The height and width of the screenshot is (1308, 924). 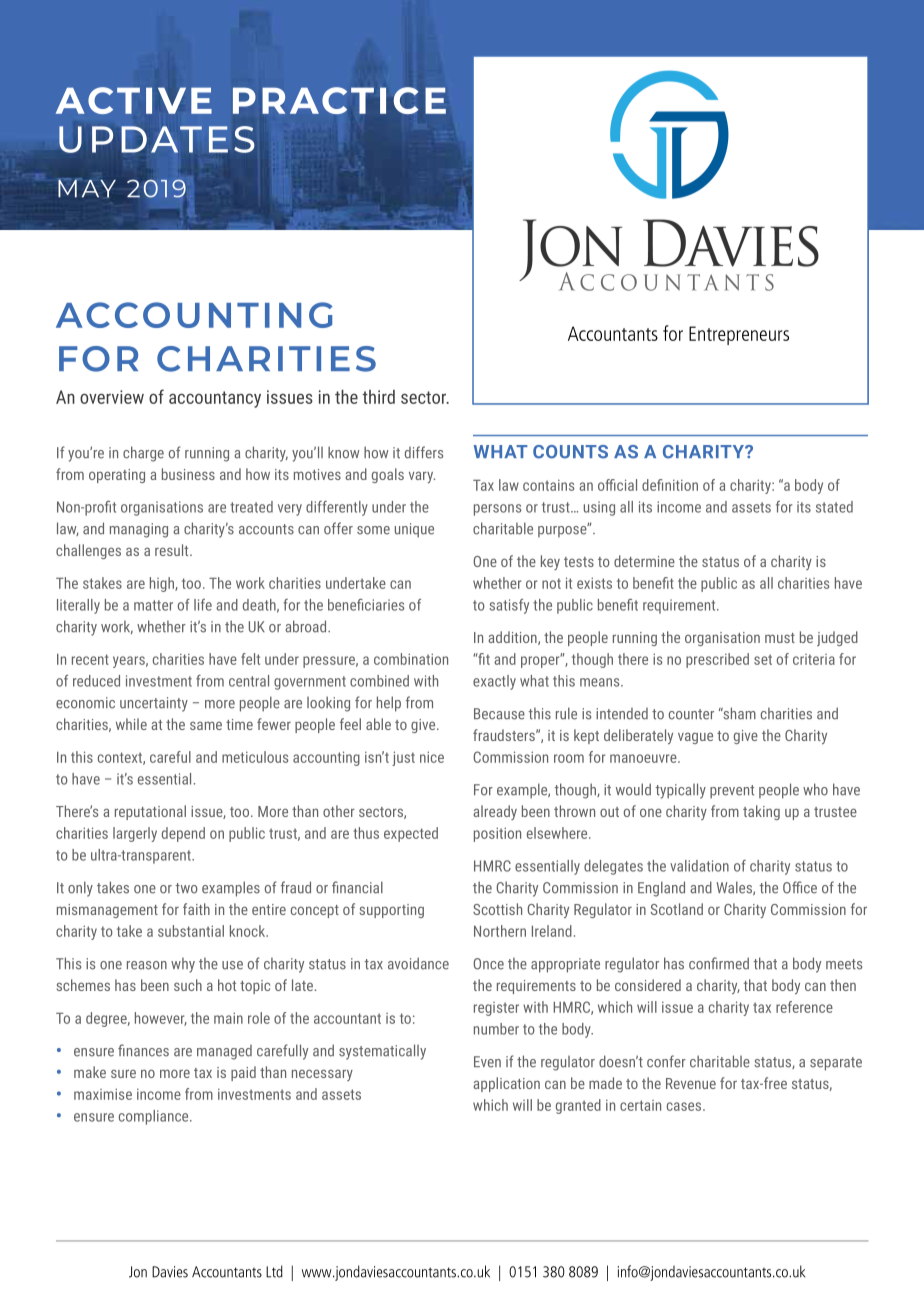 I want to click on UPDATES, so click(x=157, y=139).
